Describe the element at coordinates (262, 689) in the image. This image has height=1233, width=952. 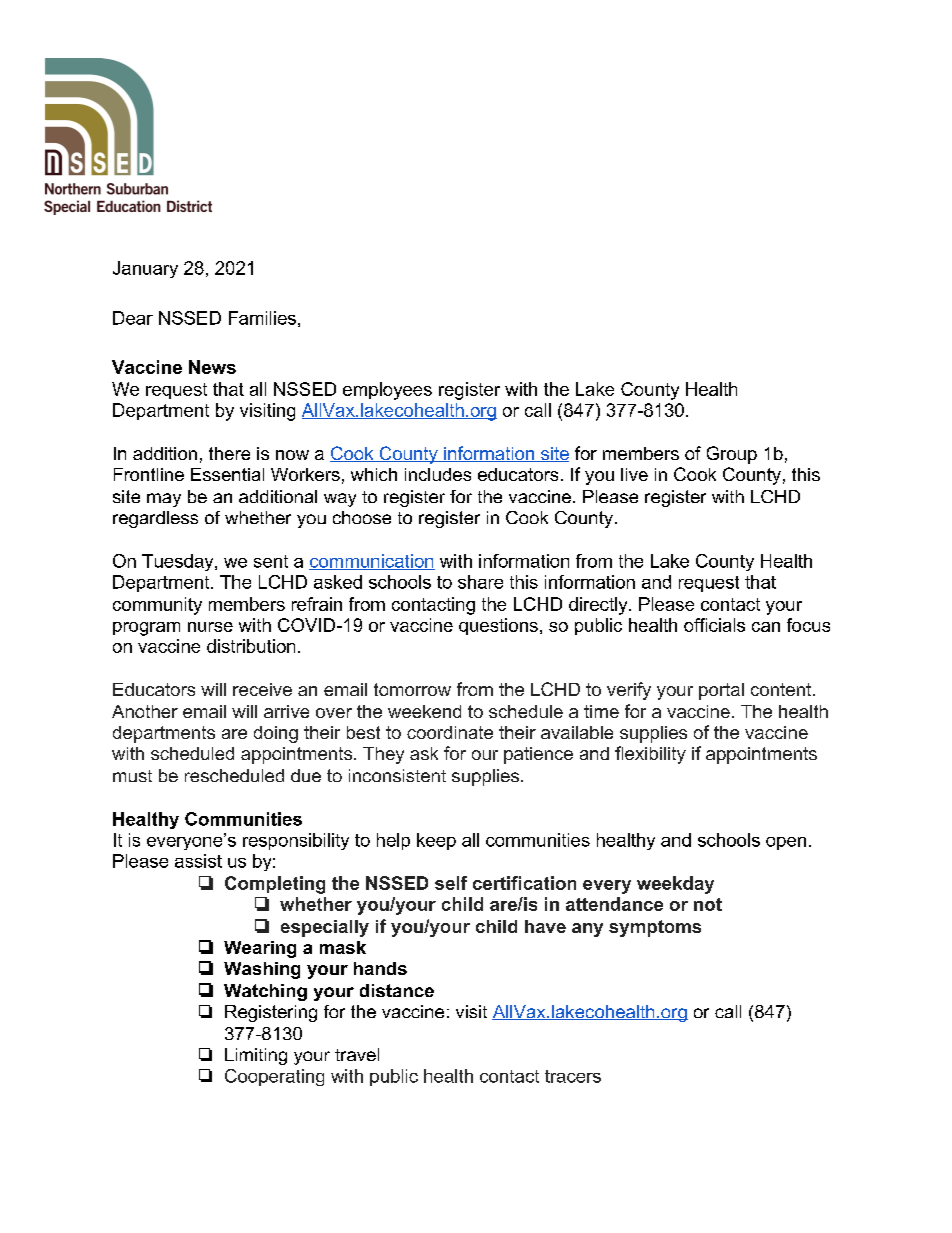
I see `receive` at that location.
